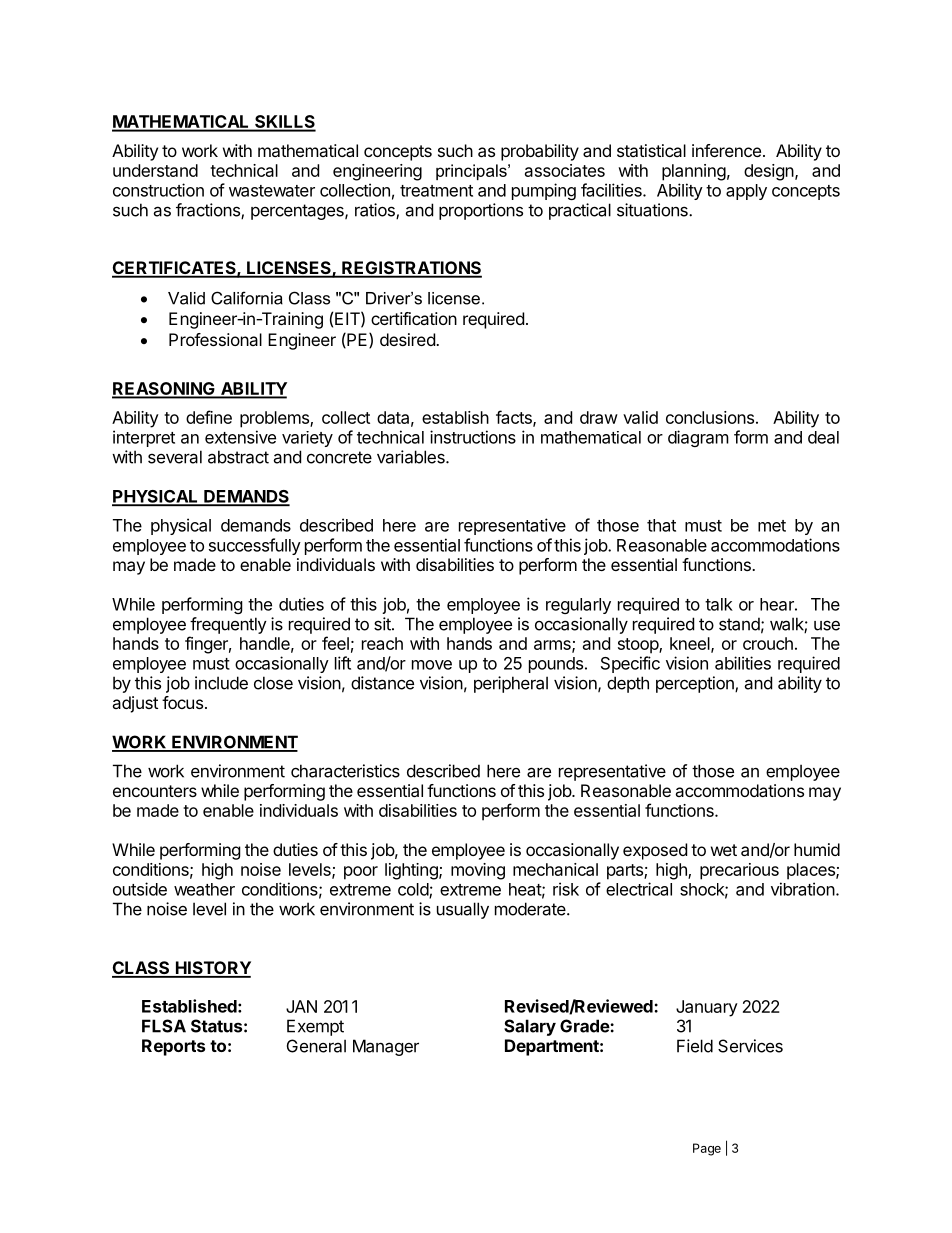 This screenshot has height=1233, width=952. I want to click on Salary, so click(530, 1027).
